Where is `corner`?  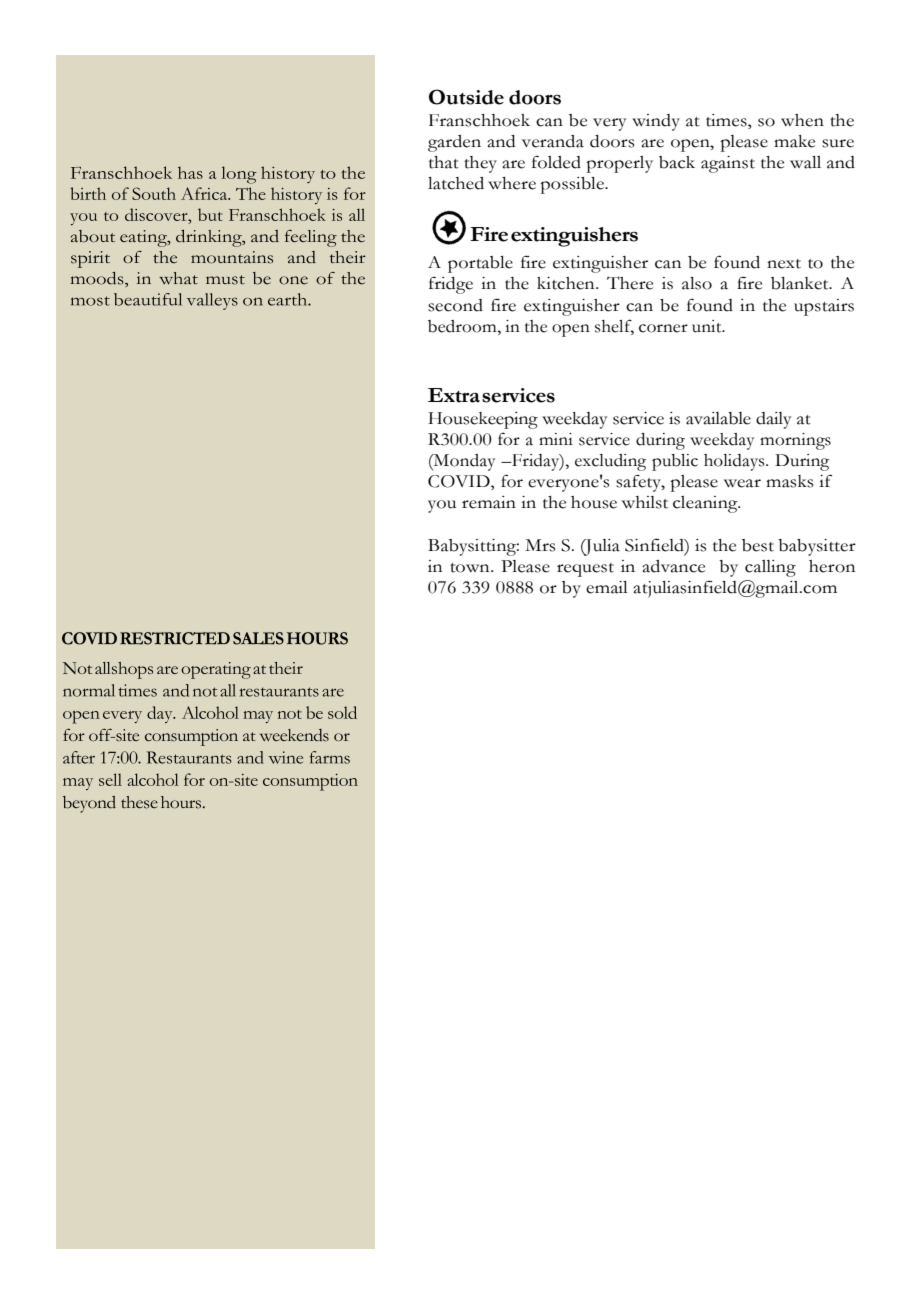 corner is located at coordinates (663, 328).
